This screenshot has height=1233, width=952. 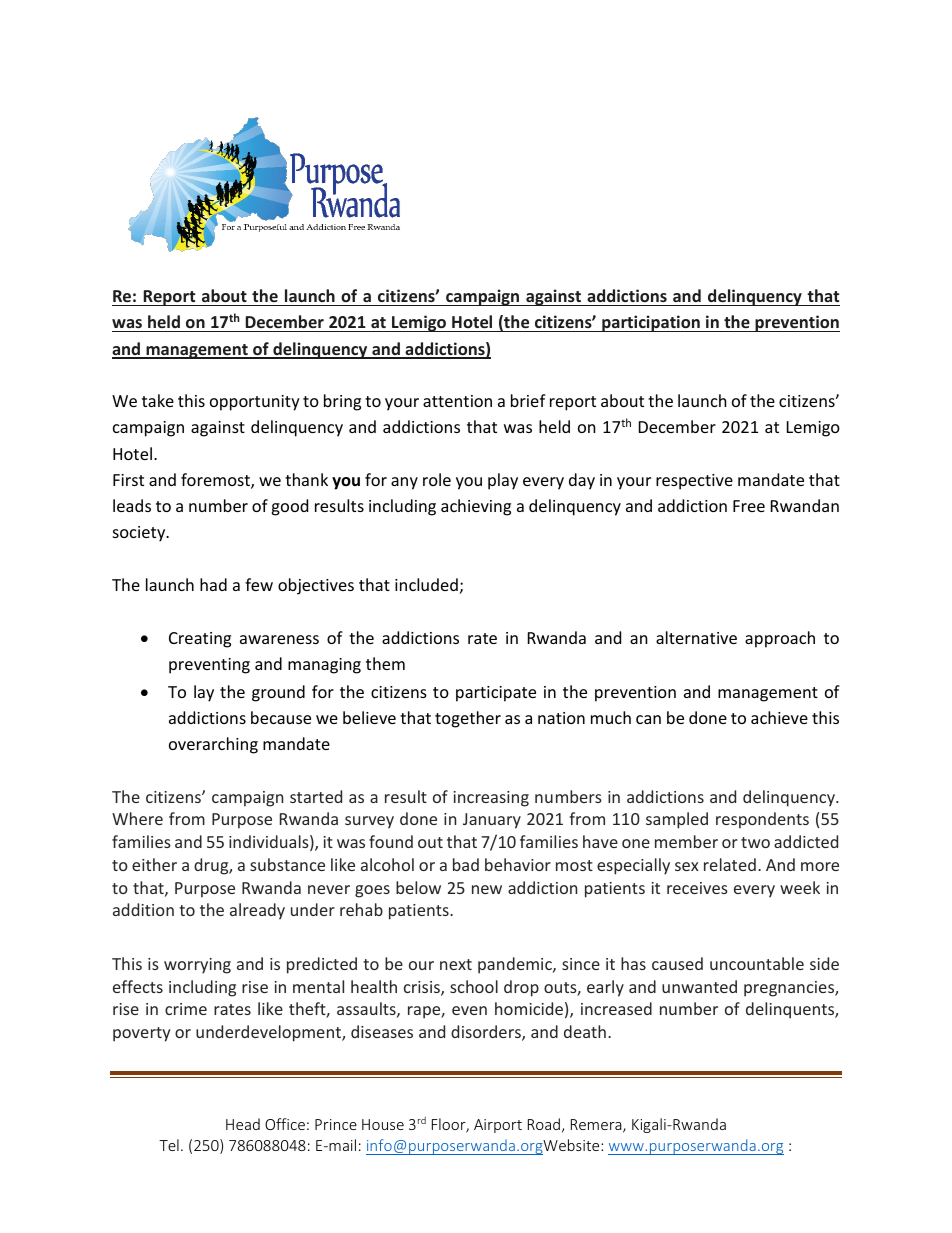 I want to click on together, so click(x=468, y=719).
